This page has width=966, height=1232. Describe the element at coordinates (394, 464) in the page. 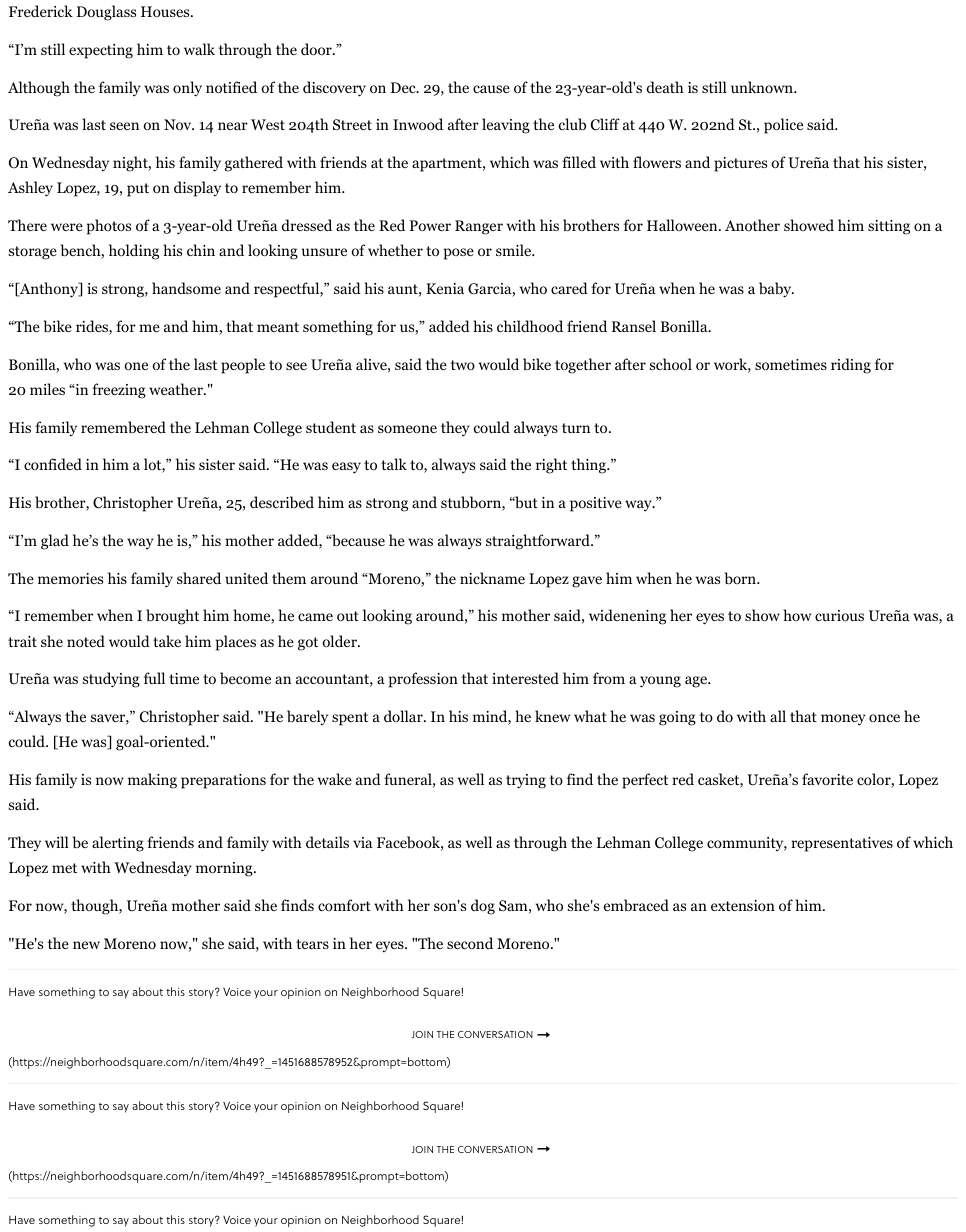

I see `talk` at that location.
